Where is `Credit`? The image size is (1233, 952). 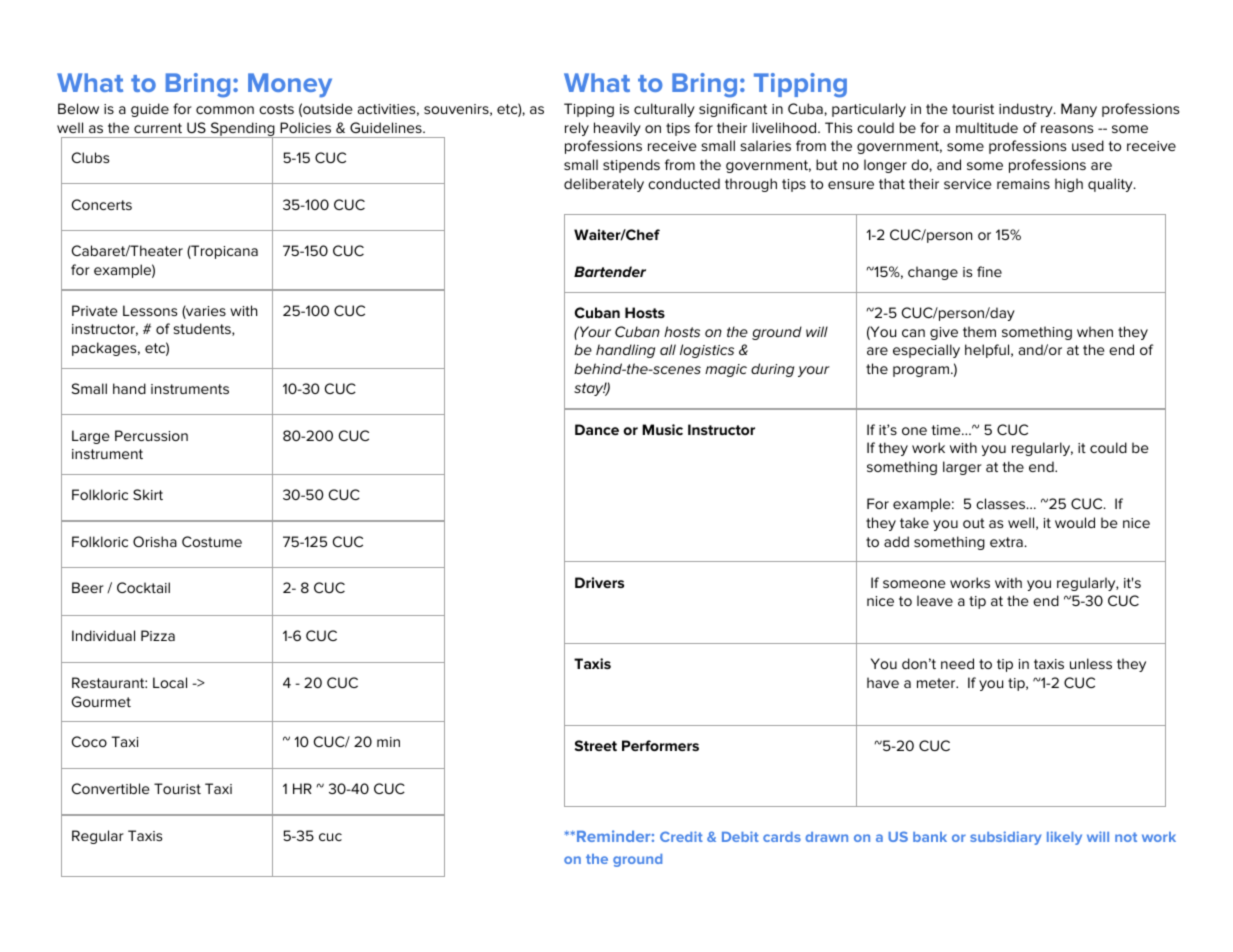
Credit is located at coordinates (681, 836).
